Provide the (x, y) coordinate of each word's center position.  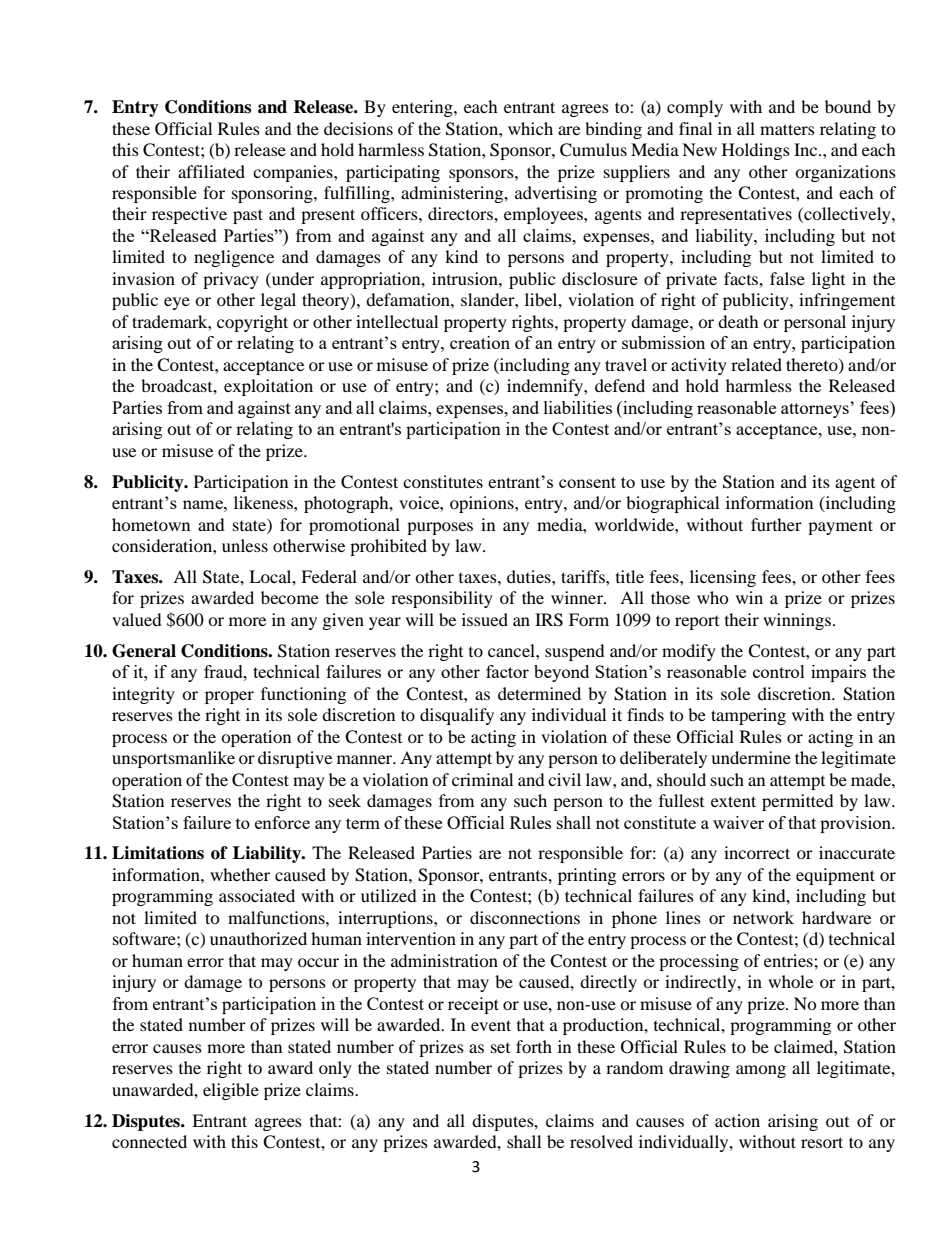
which (530, 128)
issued (485, 619)
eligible (231, 1091)
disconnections (525, 917)
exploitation (268, 387)
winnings (797, 621)
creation (480, 342)
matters (787, 129)
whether (240, 874)
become (290, 597)
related (756, 364)
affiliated (211, 171)
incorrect (757, 852)
